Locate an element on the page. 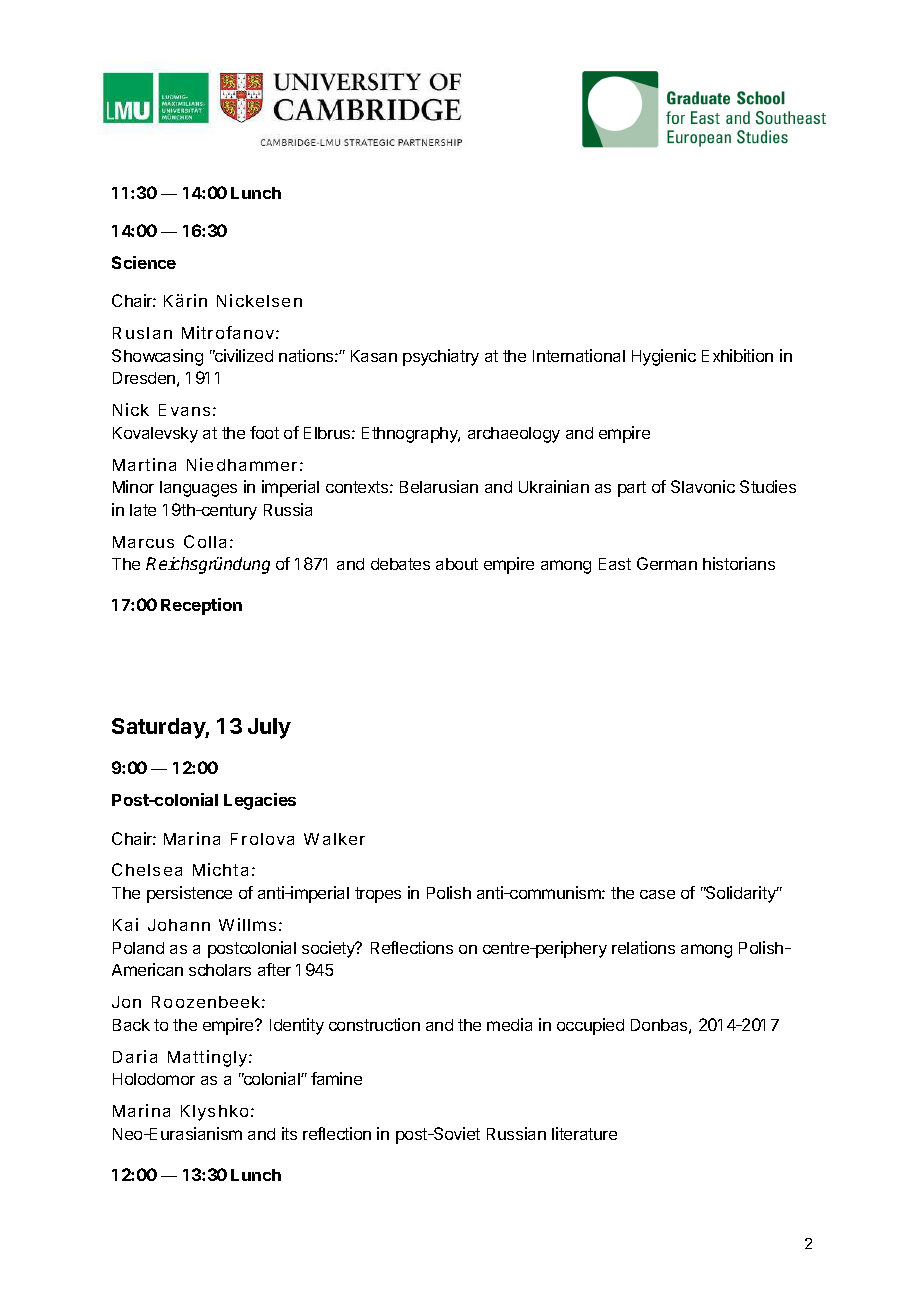  famine is located at coordinates (336, 1078).
